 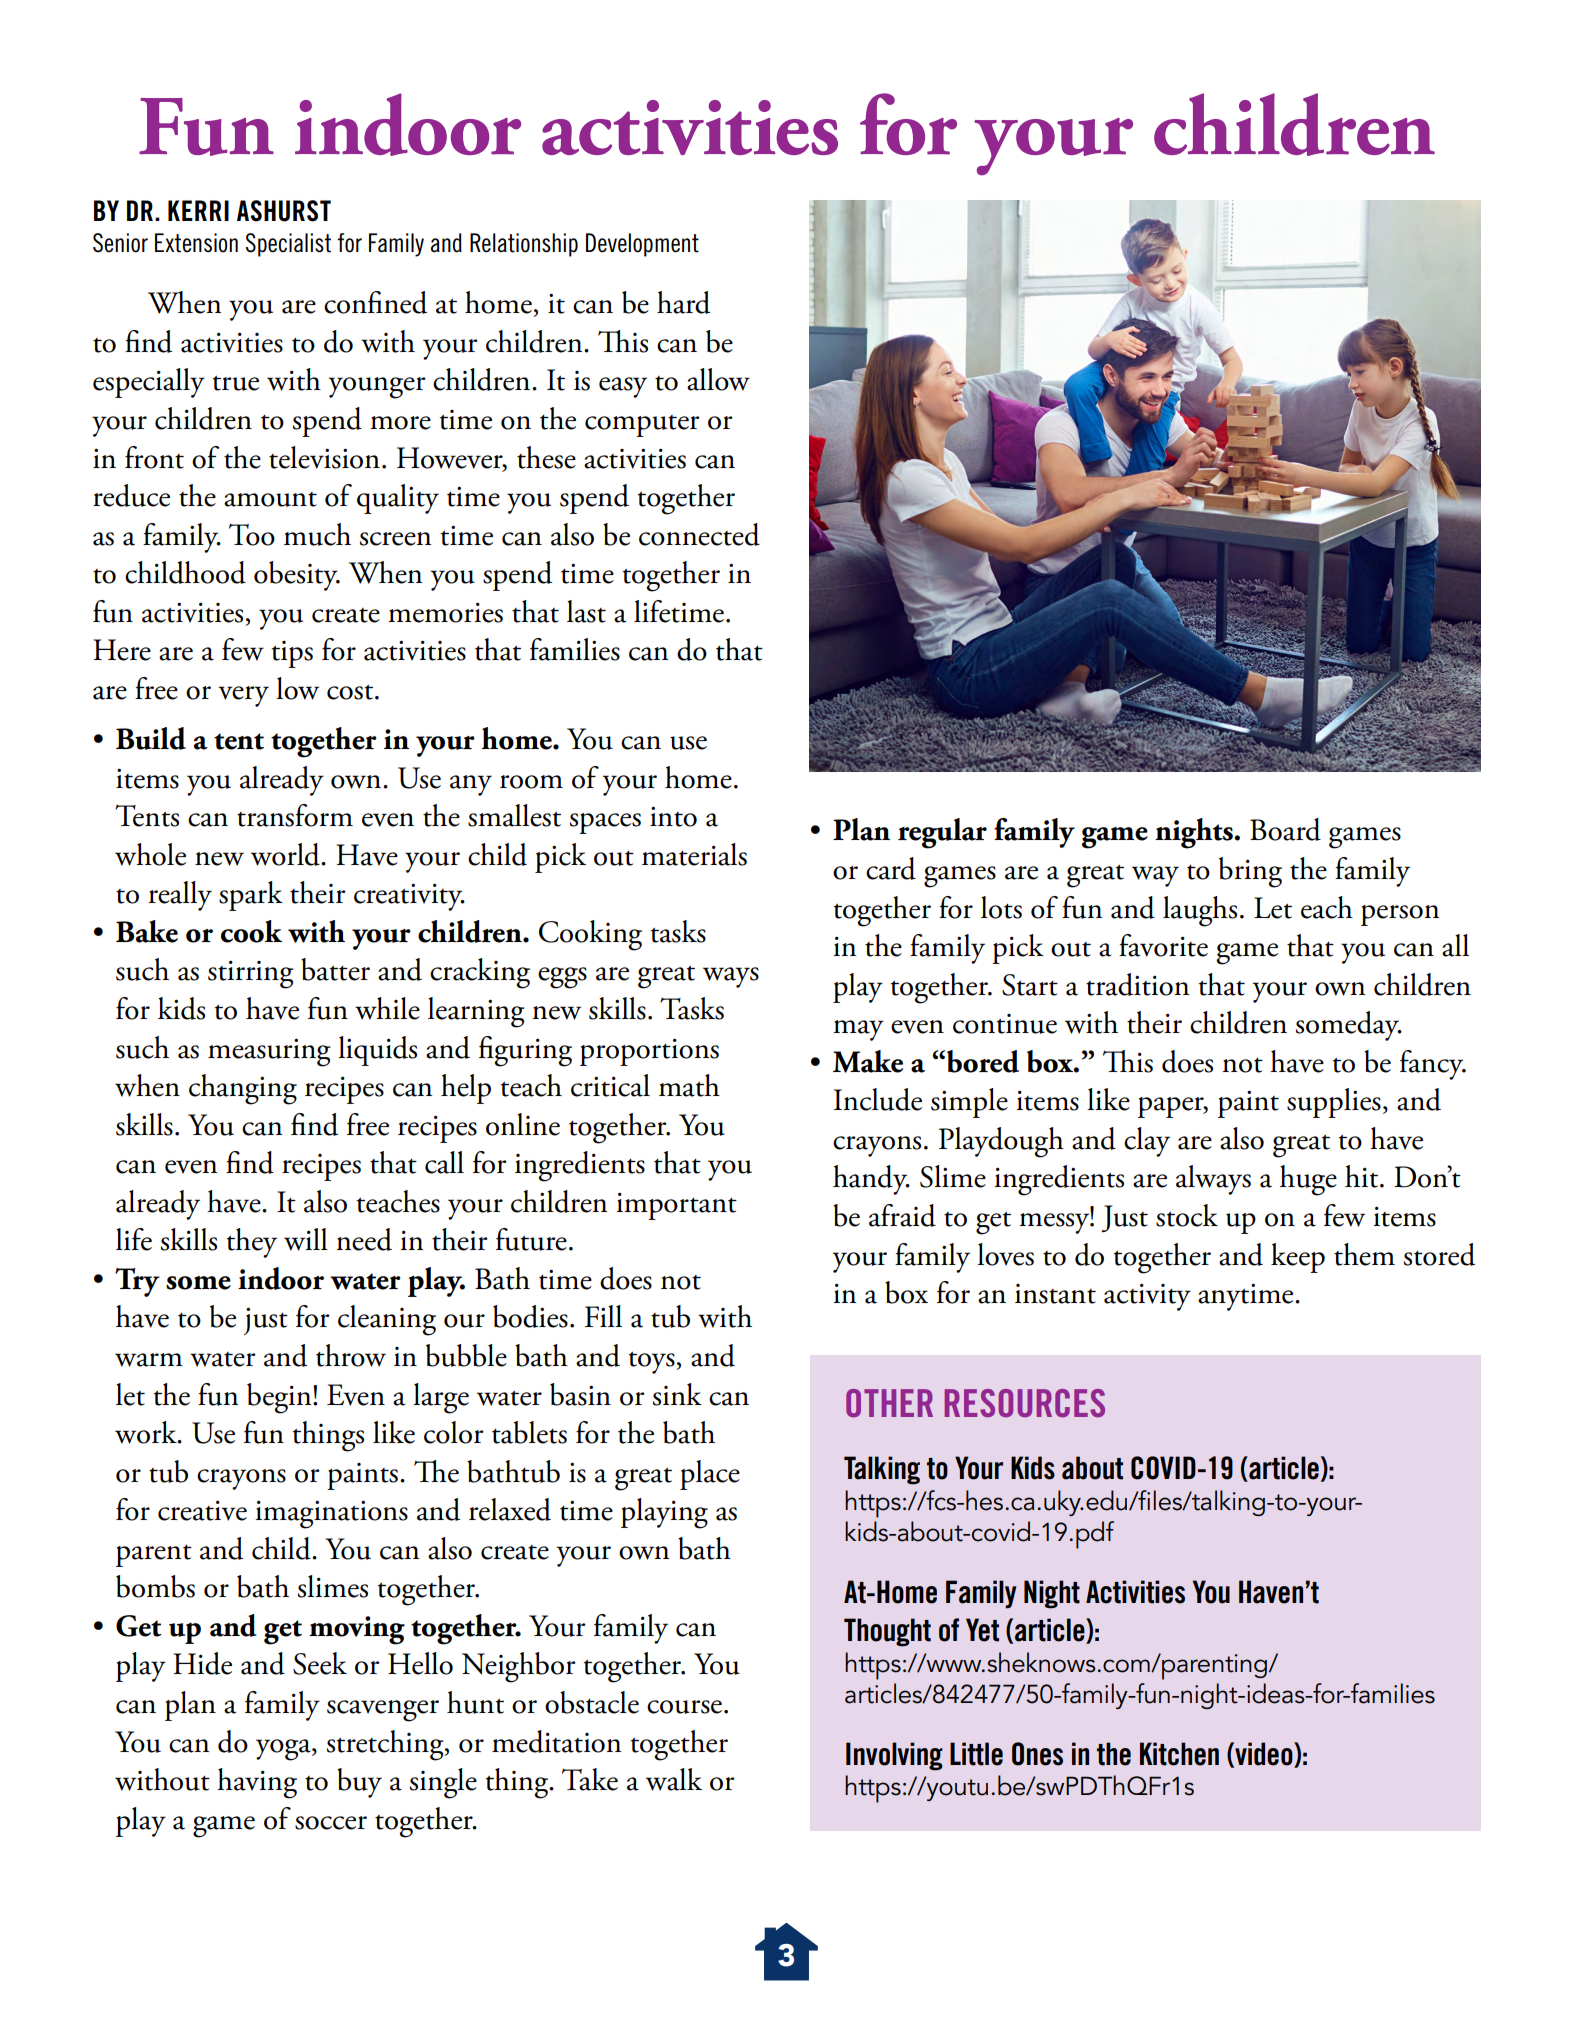 What do you see at coordinates (683, 302) in the screenshot?
I see `hard` at bounding box center [683, 302].
